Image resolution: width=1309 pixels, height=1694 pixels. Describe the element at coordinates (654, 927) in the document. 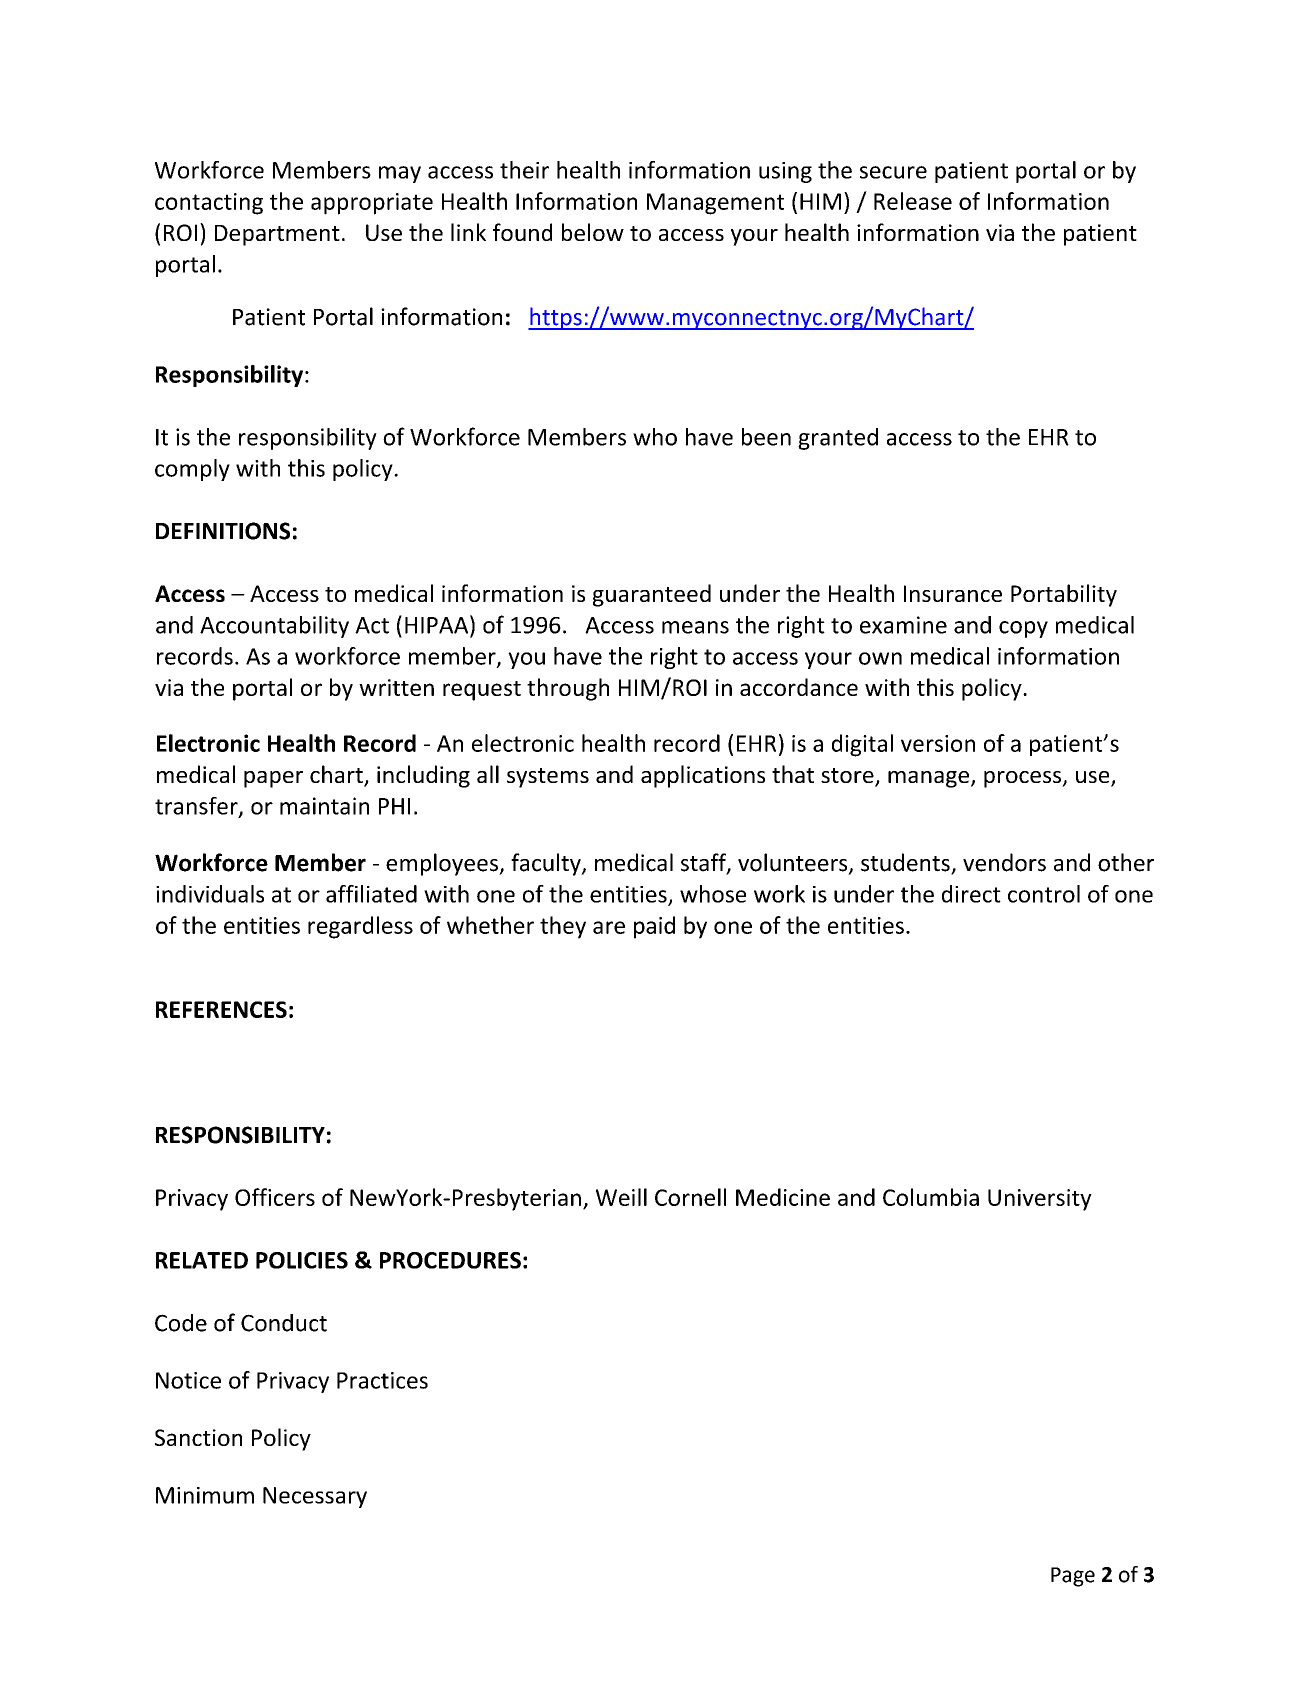

I see `paid` at that location.
